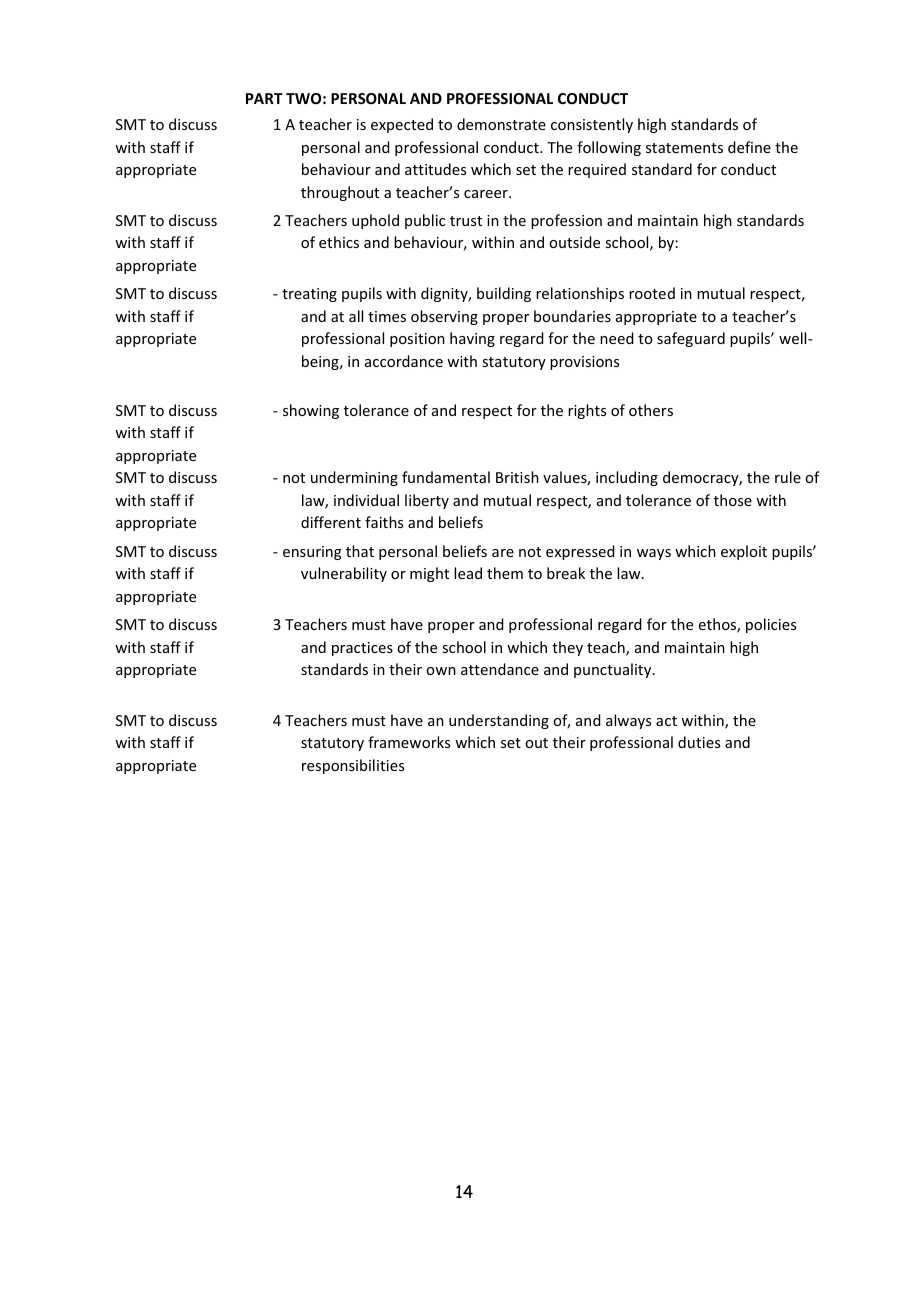  I want to click on expressed, so click(580, 552).
